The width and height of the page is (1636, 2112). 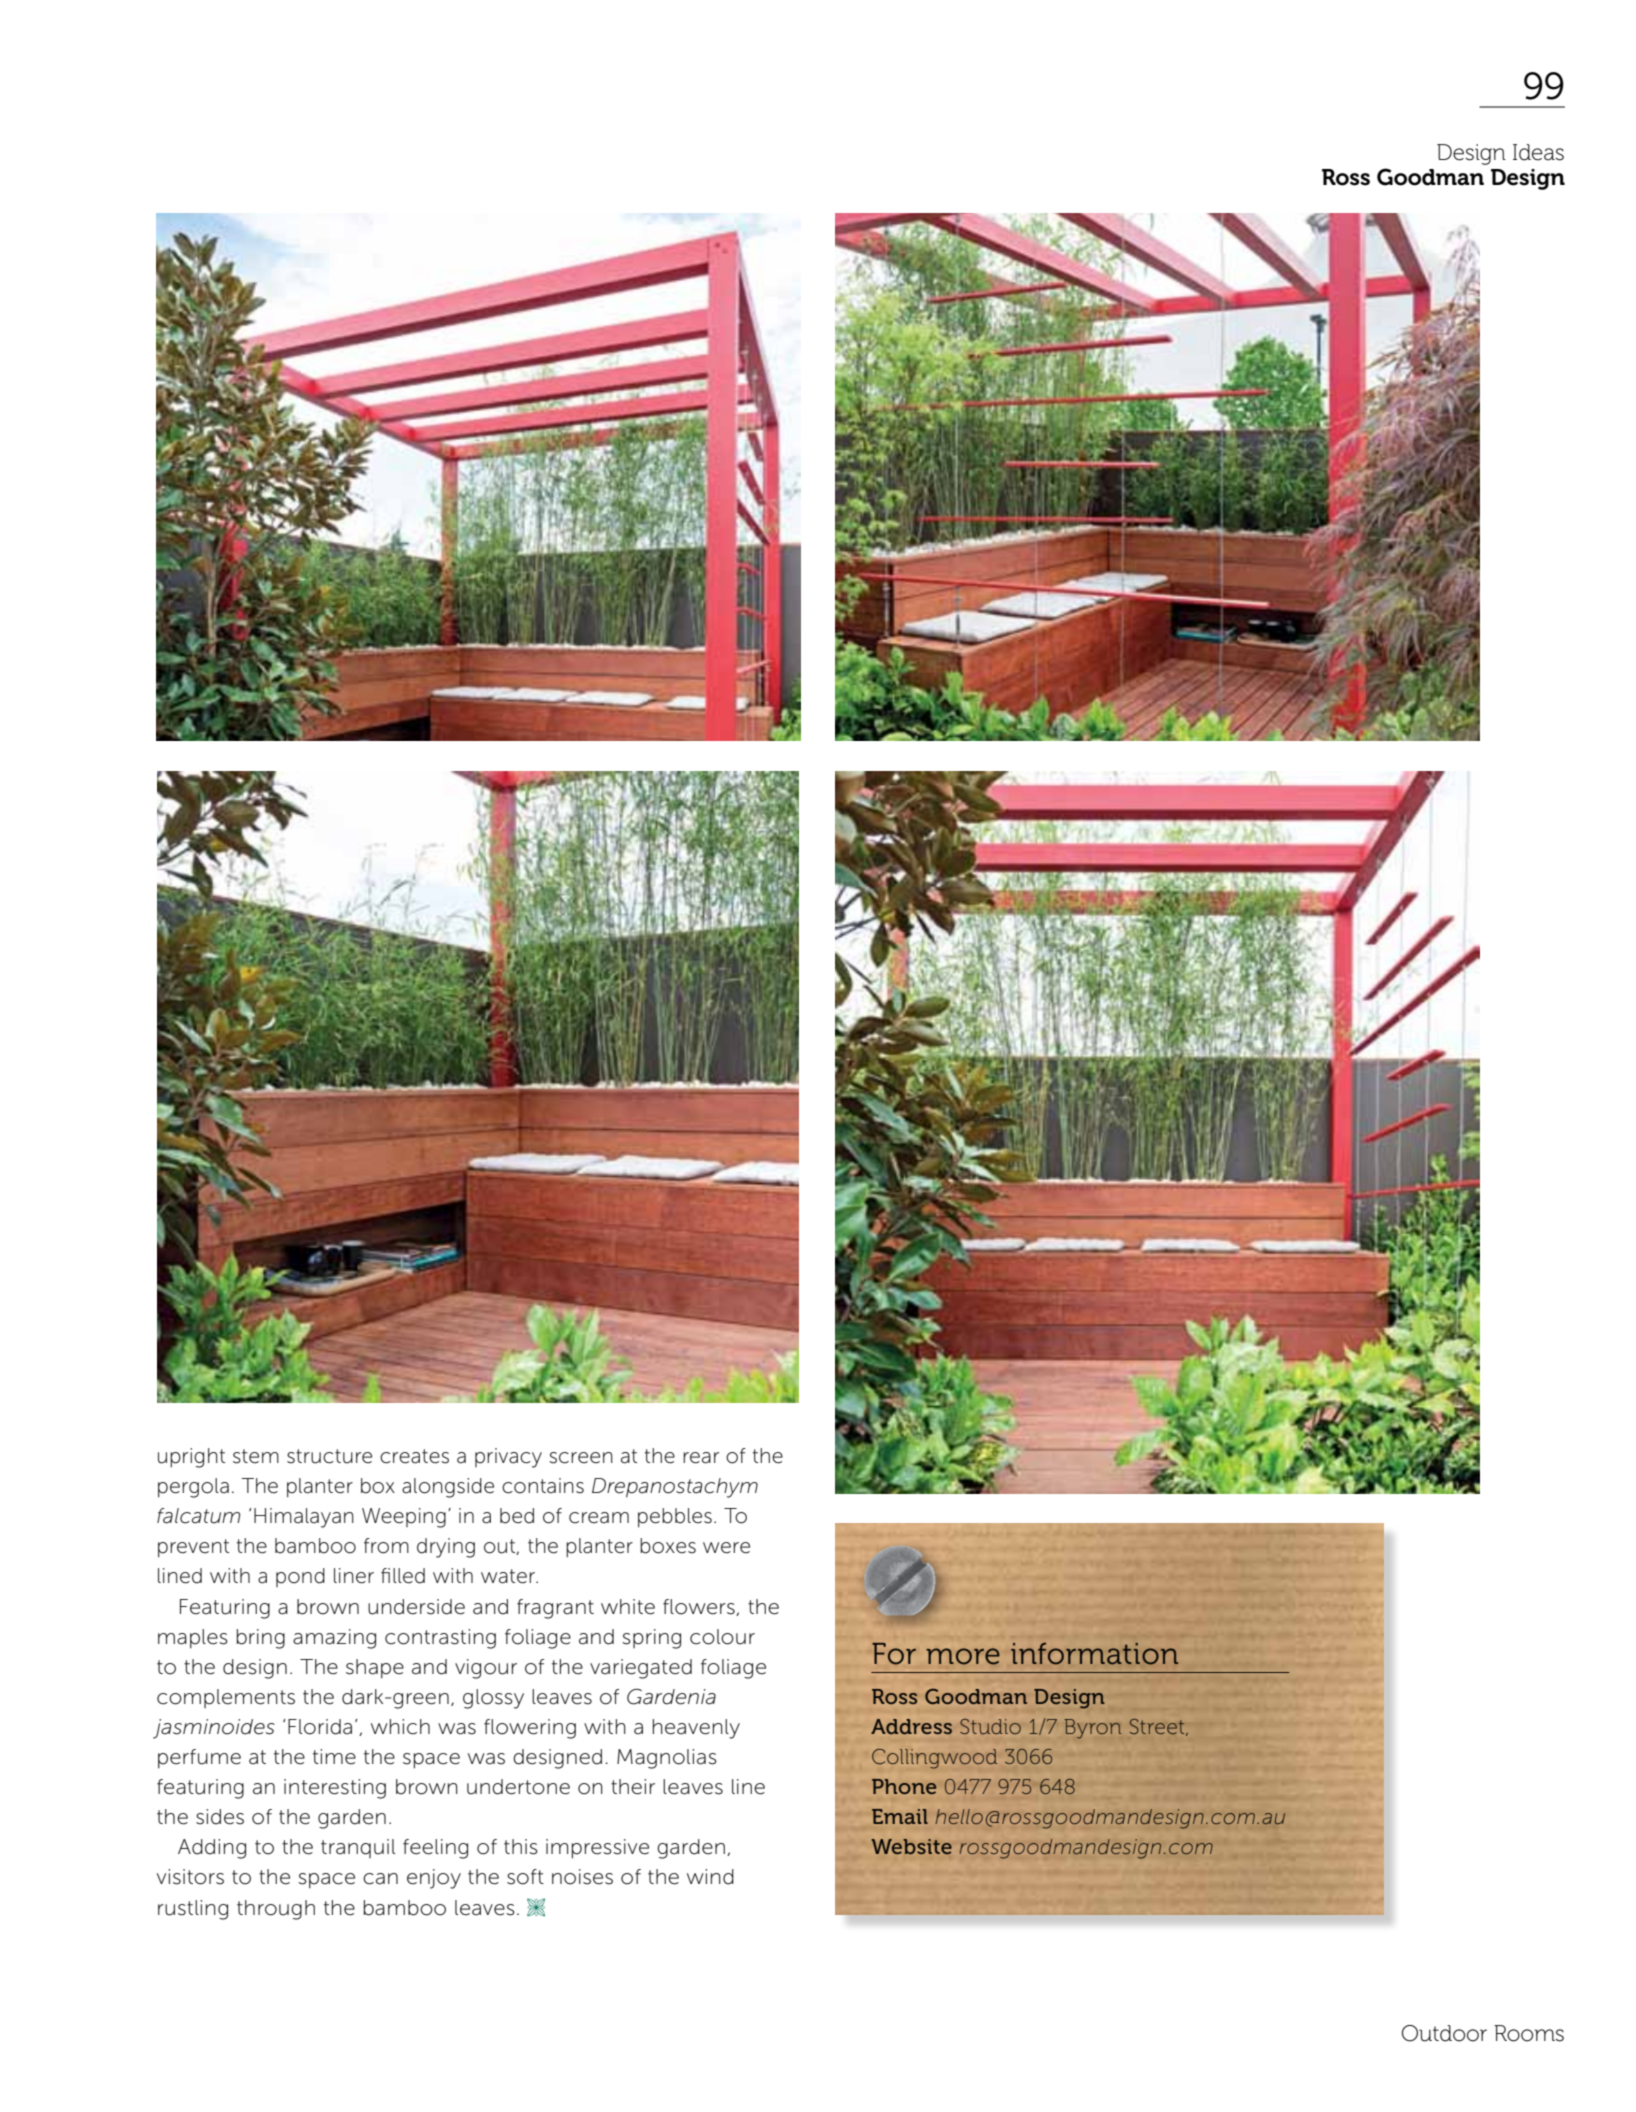 I want to click on Ideas, so click(x=1538, y=152).
